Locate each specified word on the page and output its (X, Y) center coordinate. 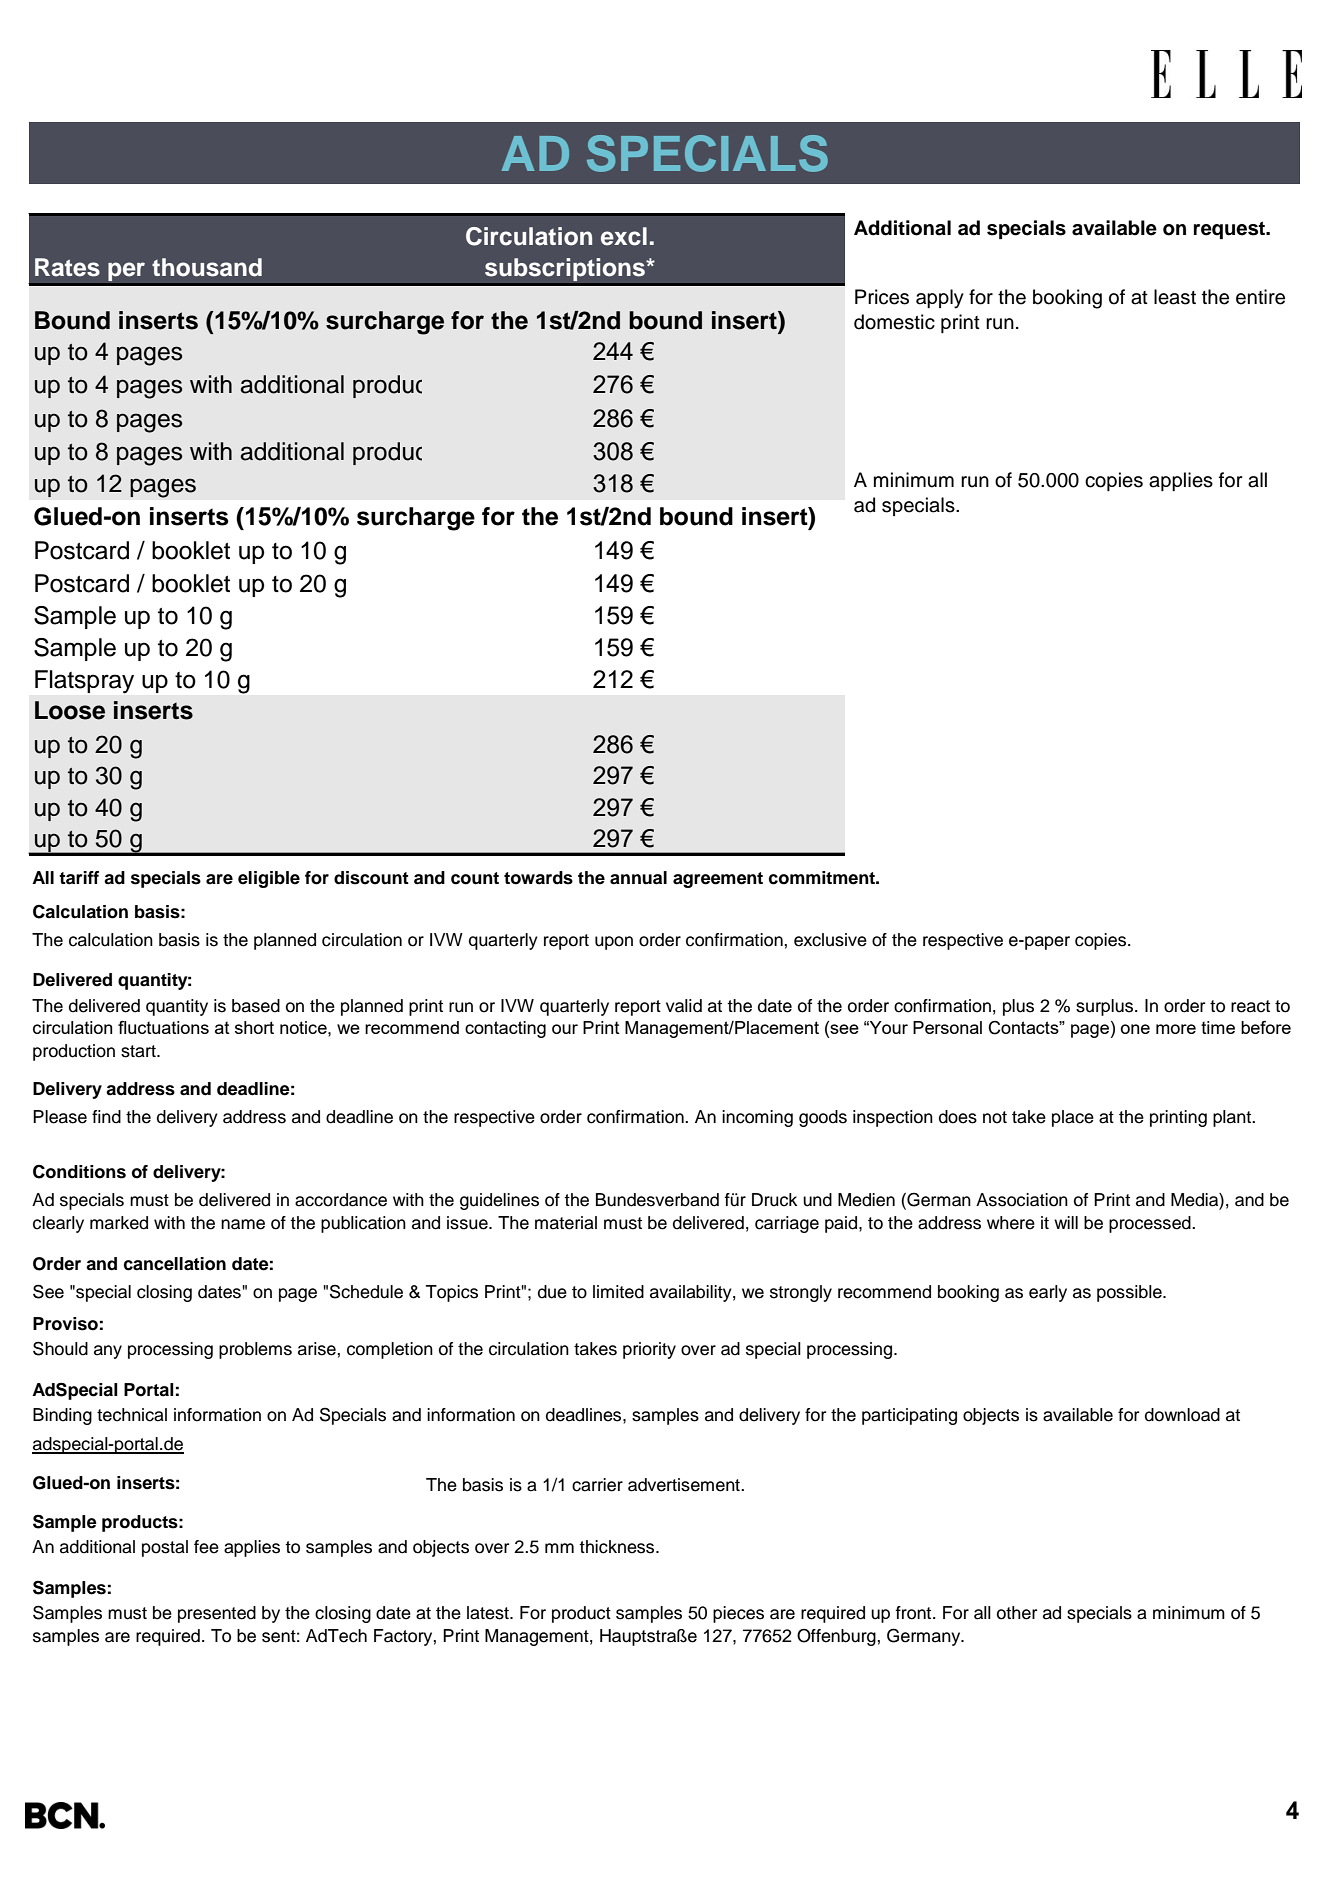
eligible (269, 879)
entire (1260, 297)
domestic (894, 322)
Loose (70, 710)
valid (684, 1006)
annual (638, 878)
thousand (207, 267)
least (1175, 297)
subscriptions (565, 270)
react (1250, 1006)
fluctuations (163, 1027)
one (1135, 1029)
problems (255, 1350)
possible (1130, 1293)
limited (618, 1292)
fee (206, 1547)
